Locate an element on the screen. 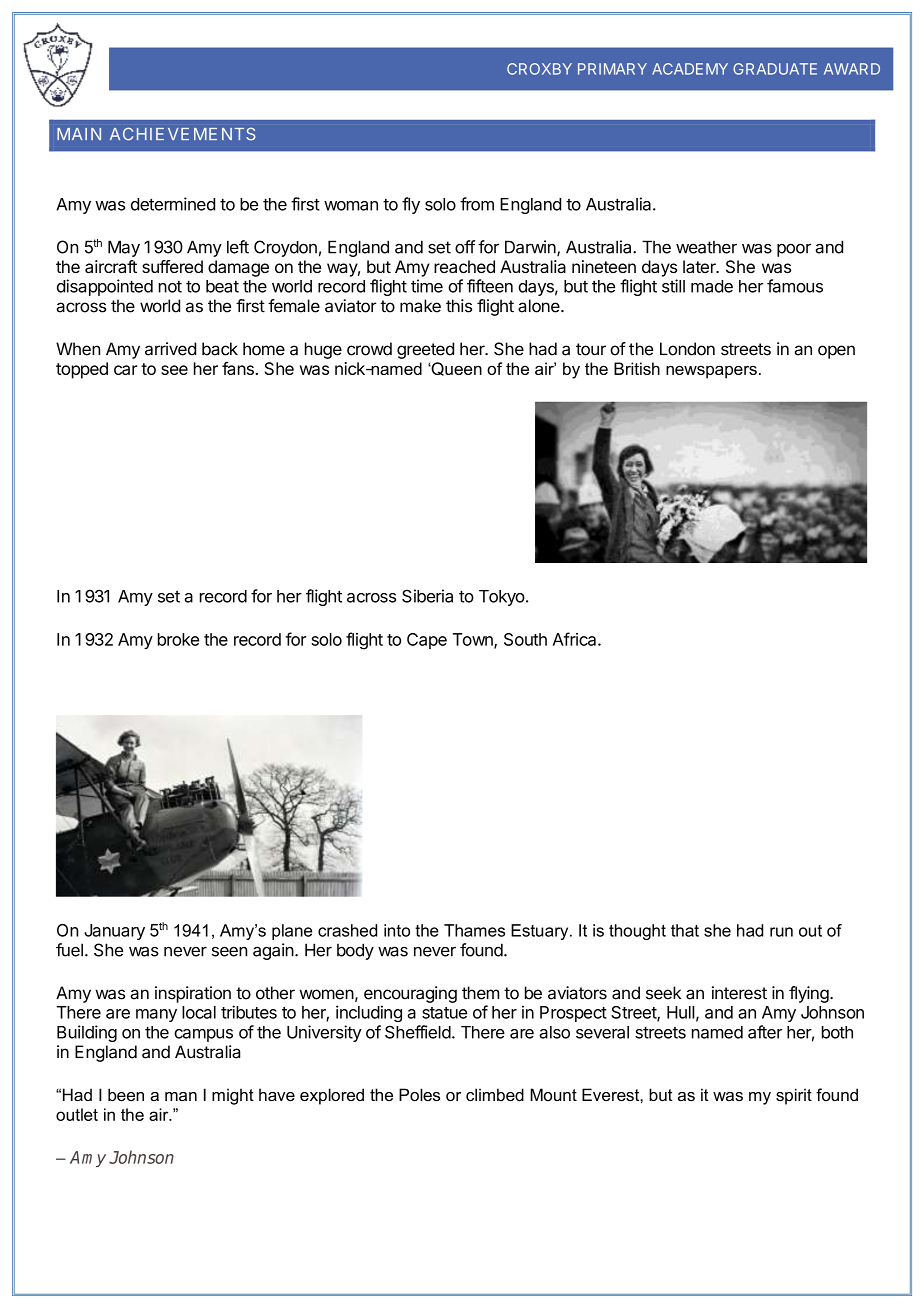 The width and height of the screenshot is (924, 1308). ACHIEVEMENTS is located at coordinates (183, 134).
